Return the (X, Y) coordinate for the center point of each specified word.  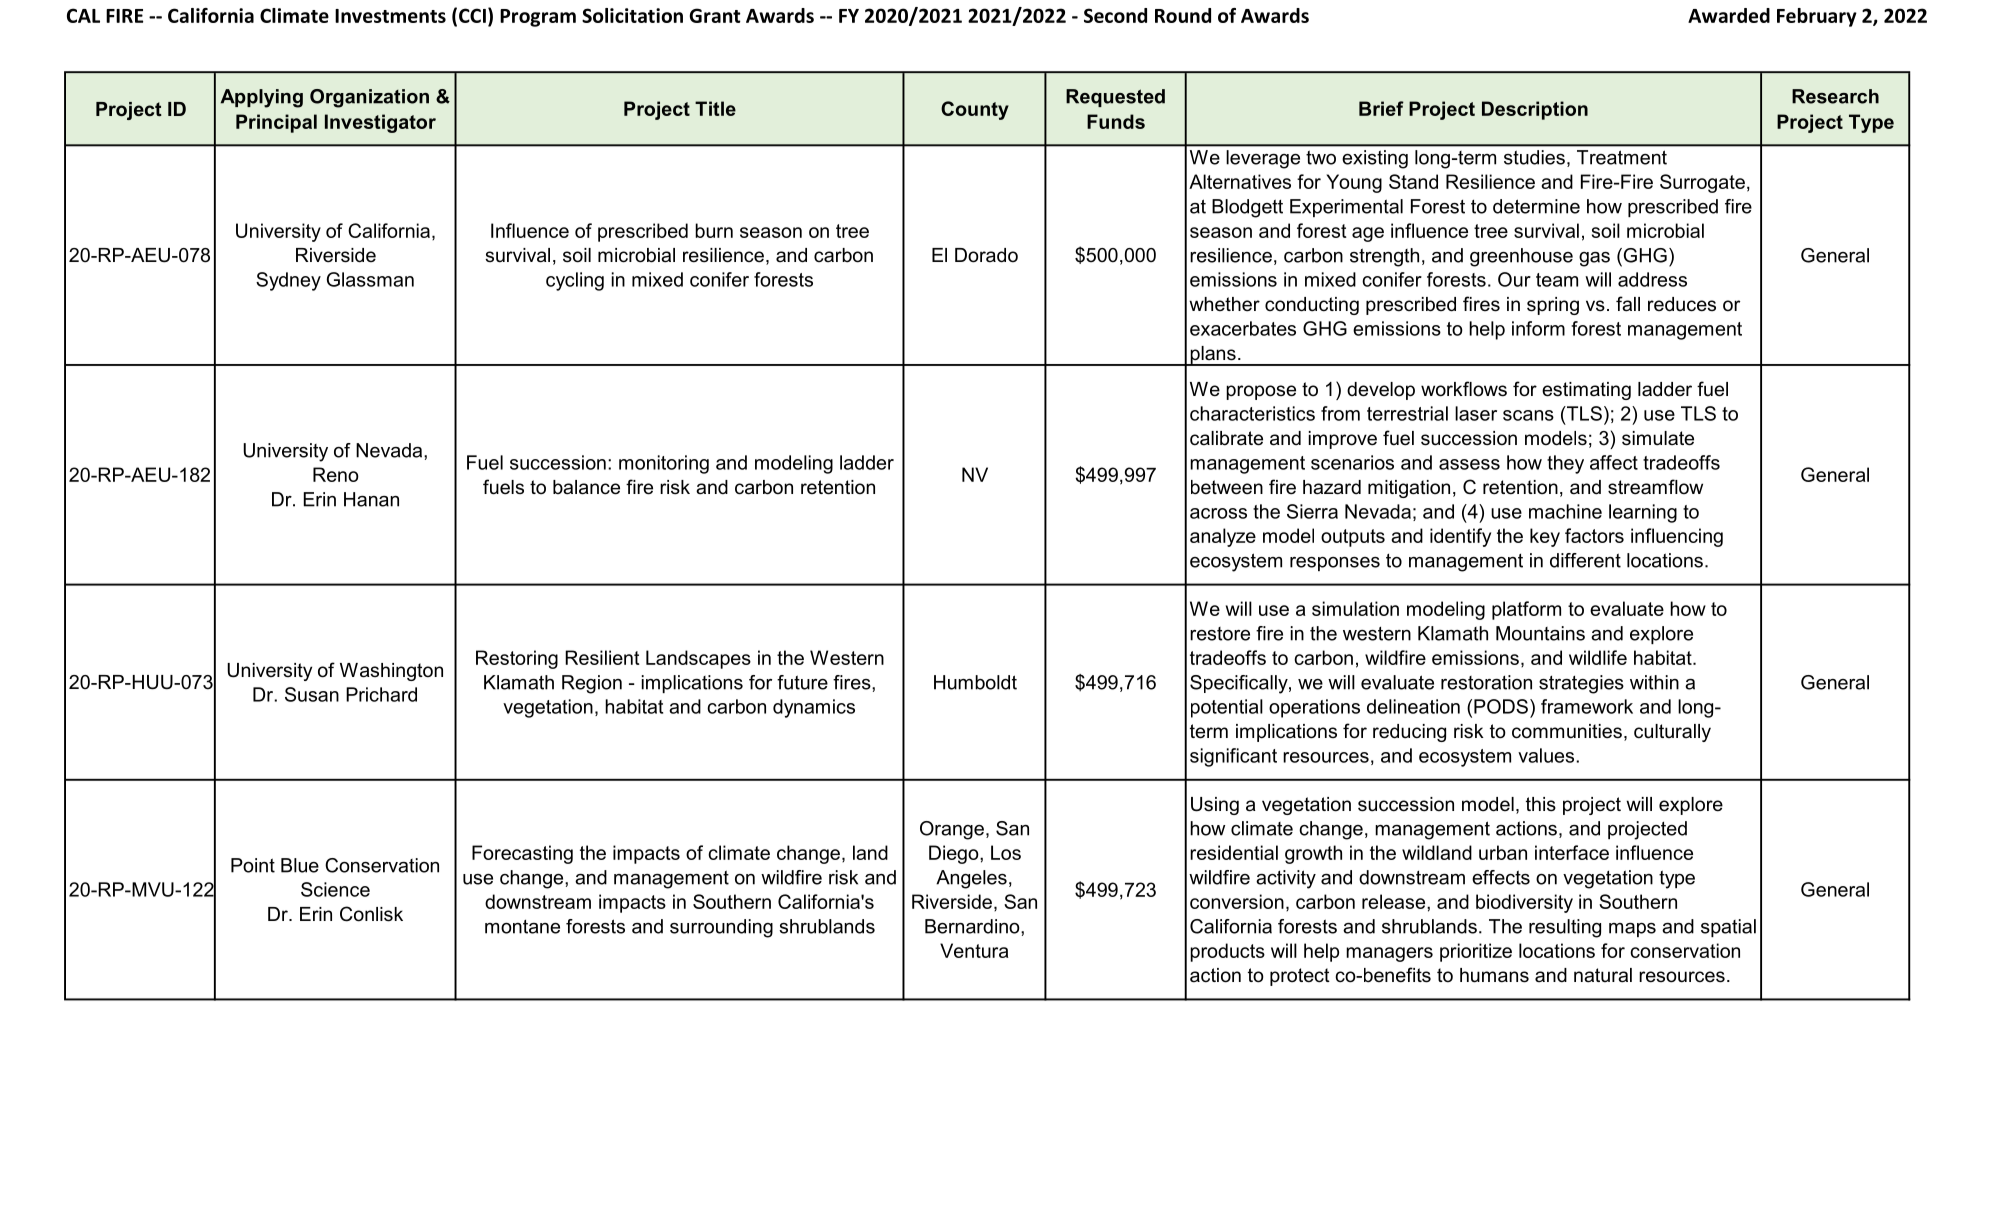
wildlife (1598, 657)
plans (1213, 356)
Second (1115, 15)
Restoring (517, 659)
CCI (472, 15)
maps (1632, 930)
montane (522, 927)
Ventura (974, 950)
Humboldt (975, 682)
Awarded (1729, 15)
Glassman (370, 279)
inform (1538, 328)
